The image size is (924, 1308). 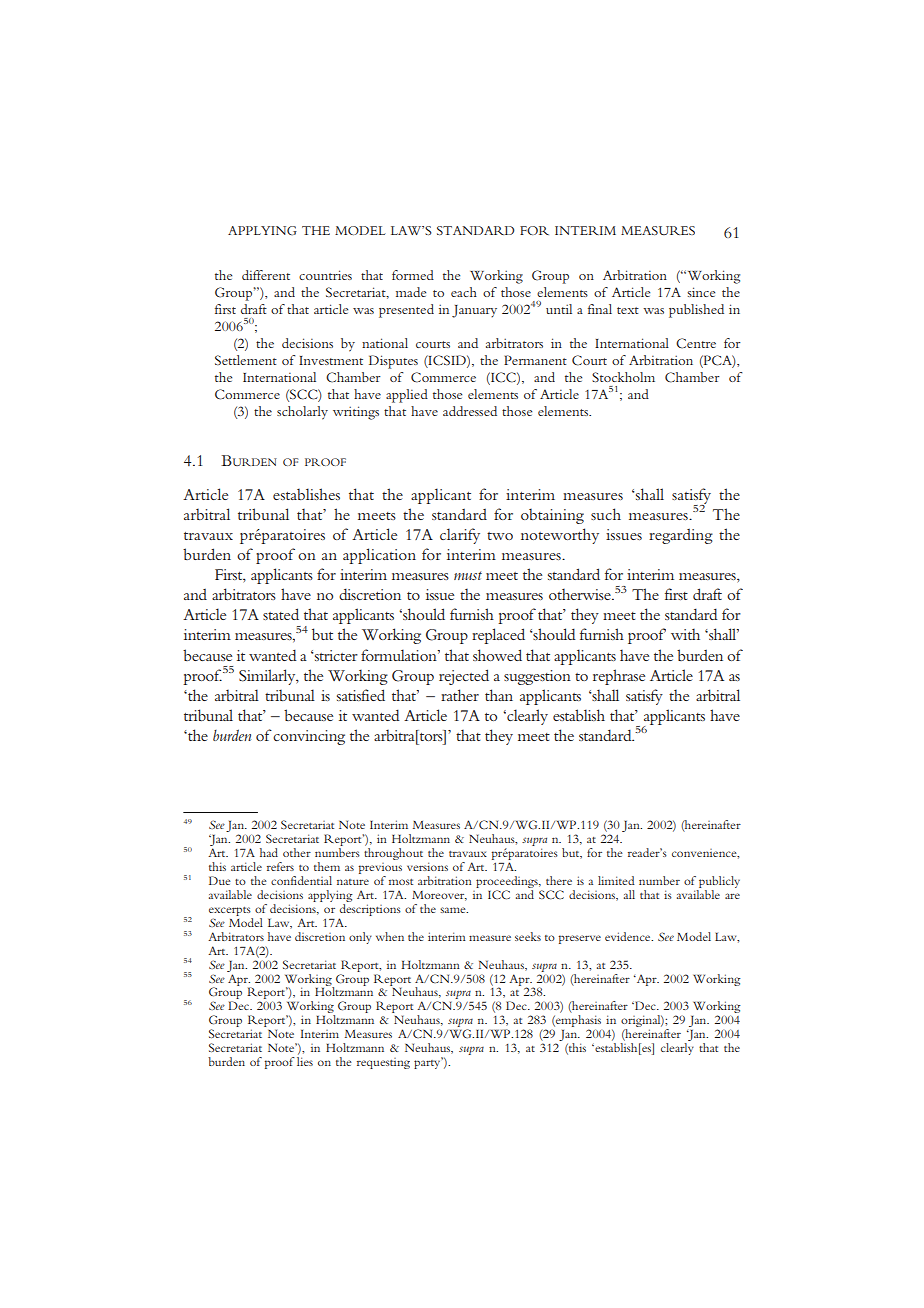 I want to click on each, so click(x=464, y=292).
